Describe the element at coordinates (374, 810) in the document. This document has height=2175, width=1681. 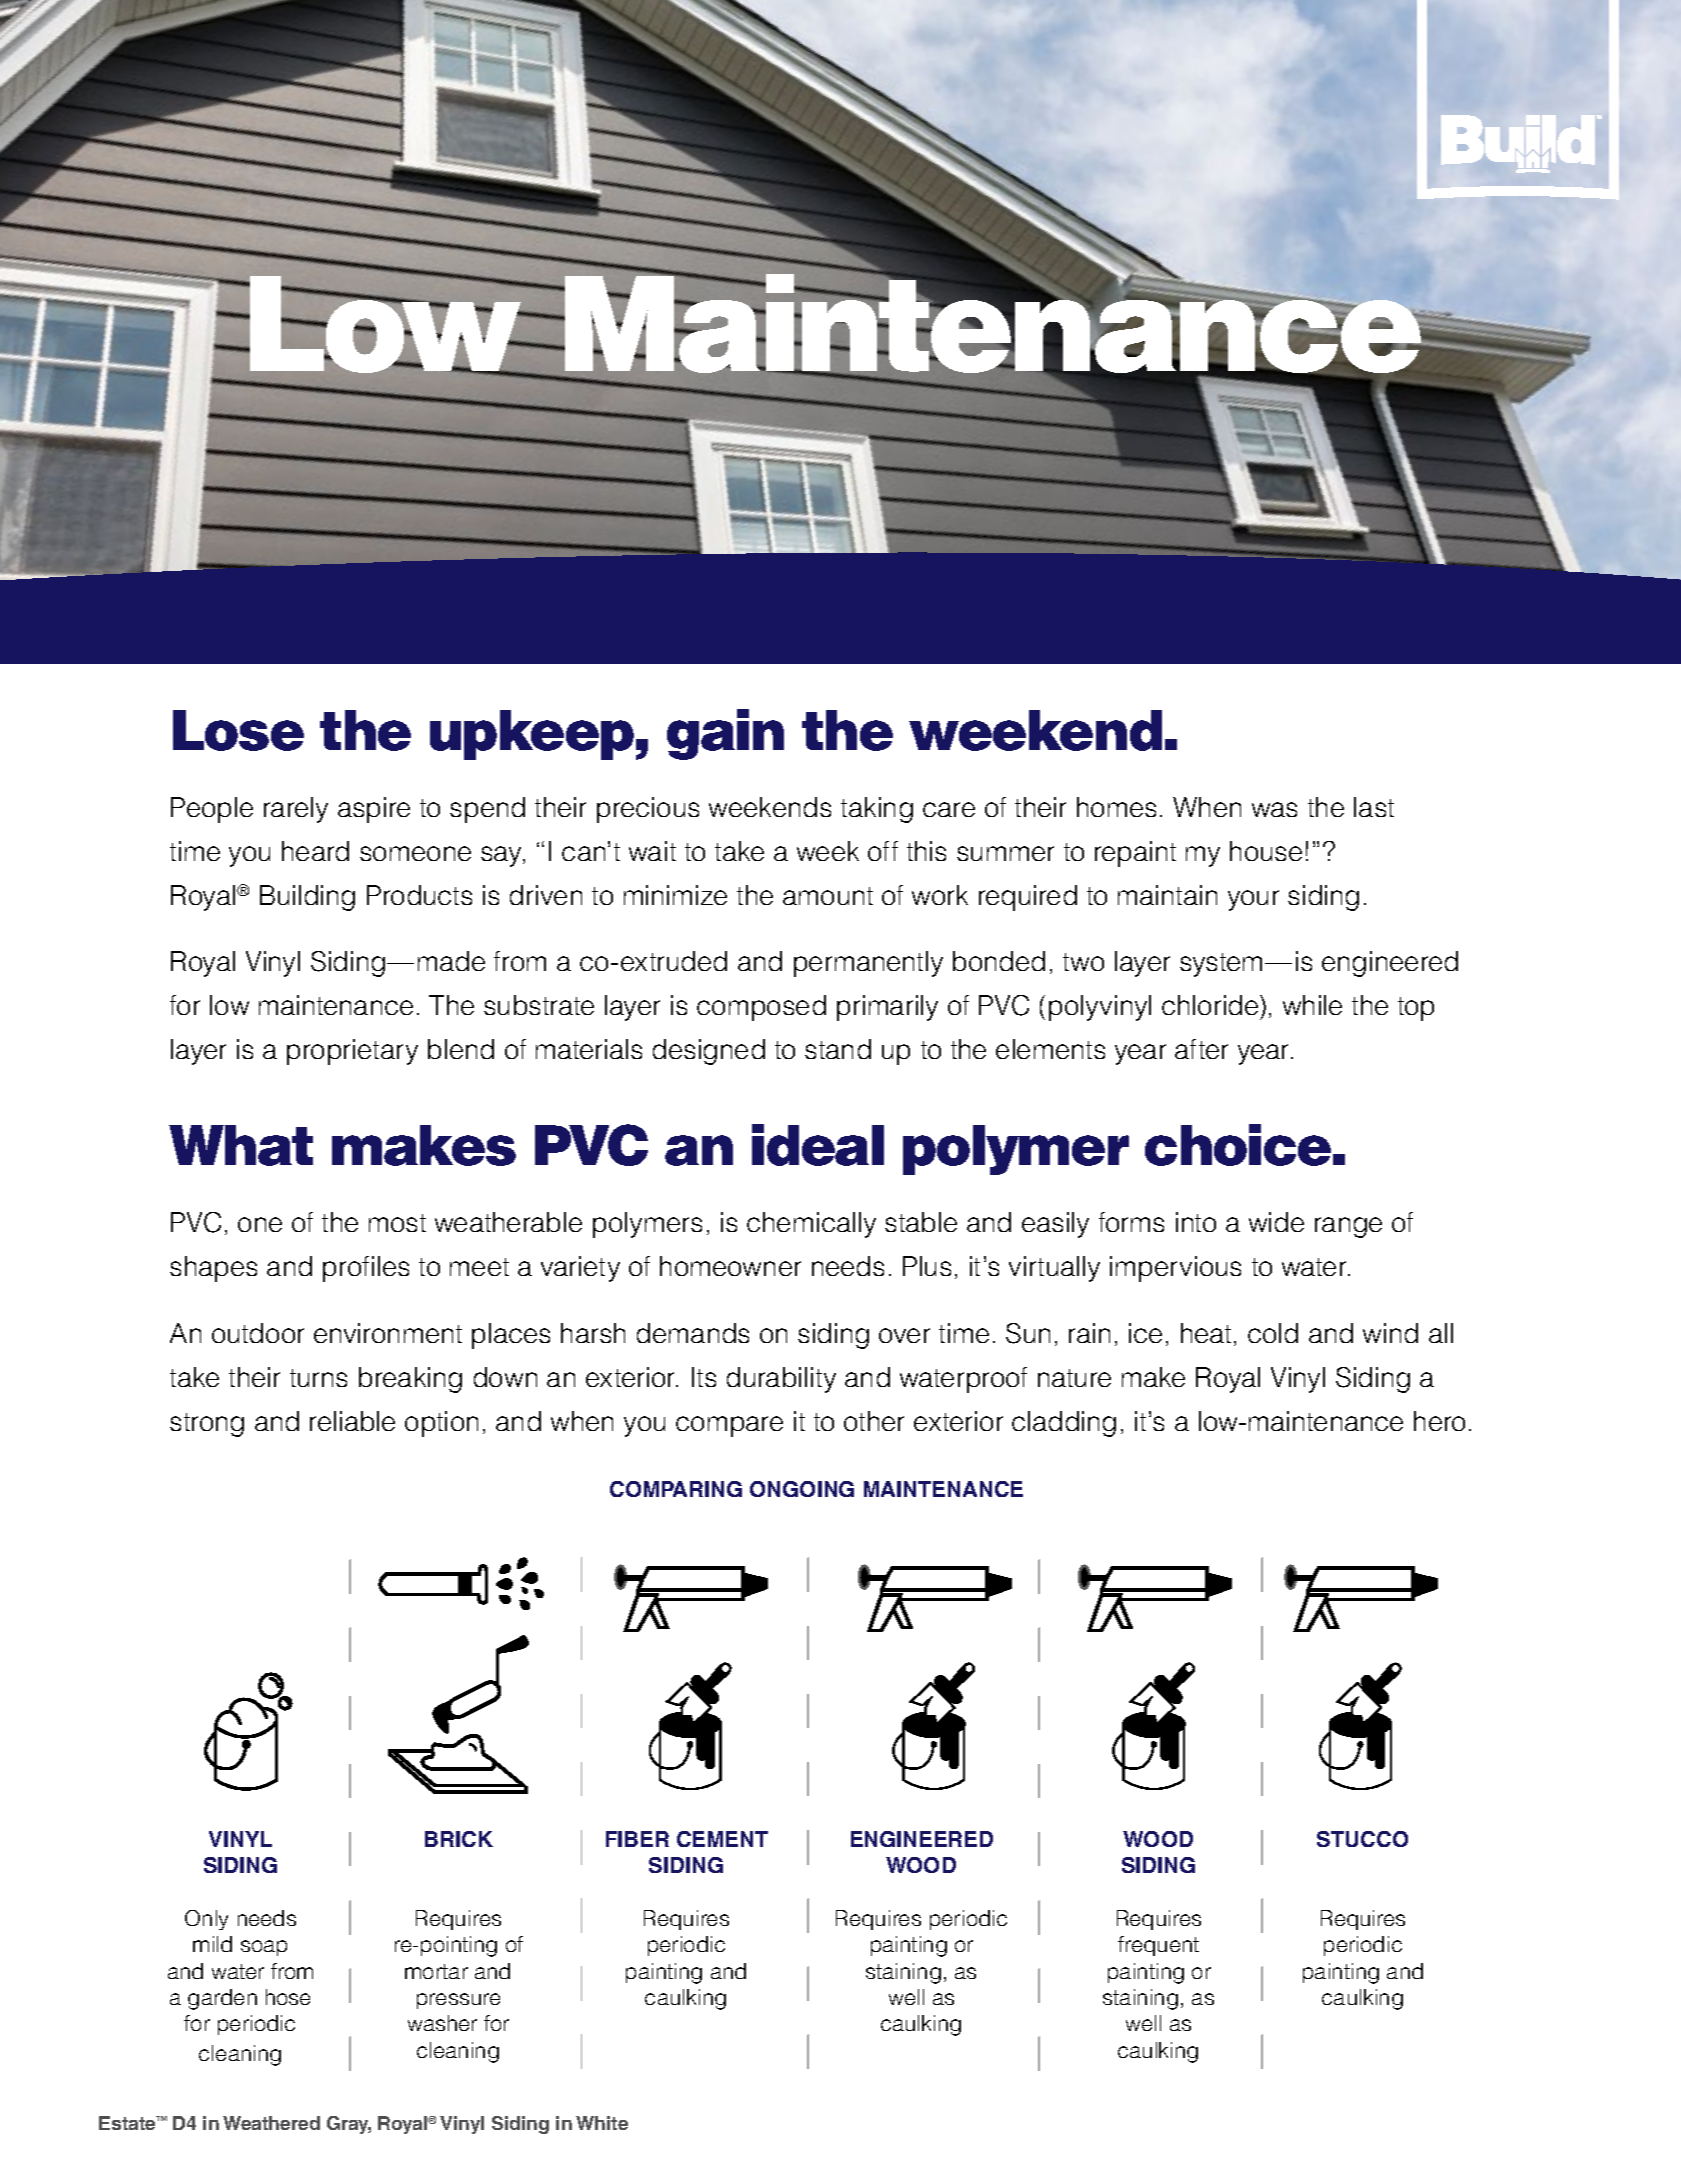
I see `aspire` at that location.
